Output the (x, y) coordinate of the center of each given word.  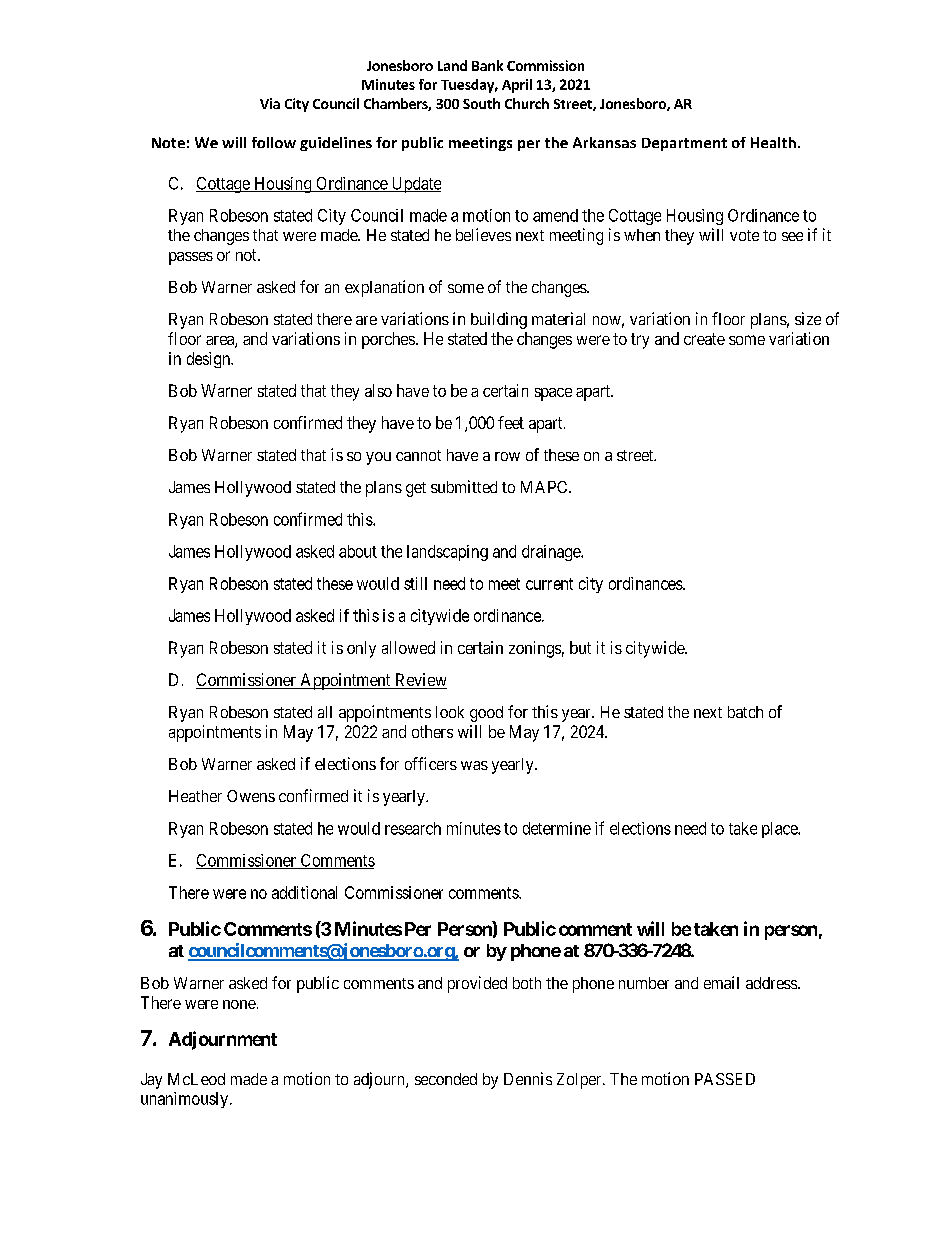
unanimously (186, 1100)
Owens (251, 796)
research (413, 828)
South (481, 103)
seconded (446, 1079)
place (781, 830)
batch (745, 712)
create (704, 339)
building (499, 320)
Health (773, 142)
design (210, 360)
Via (270, 103)
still (415, 583)
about (358, 551)
